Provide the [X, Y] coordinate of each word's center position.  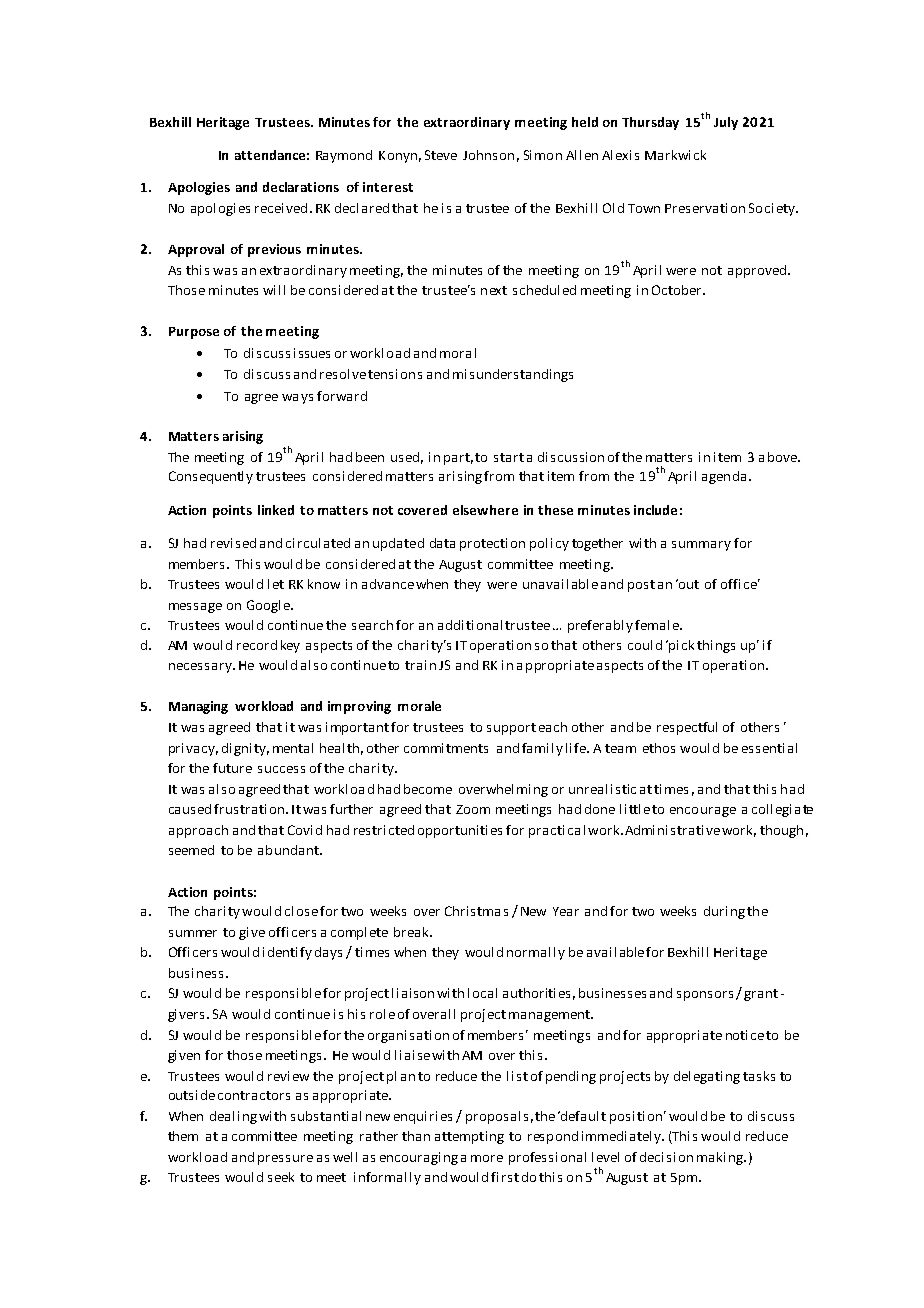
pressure [285, 1160]
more [487, 1158]
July [726, 123]
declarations [301, 187]
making [721, 1158]
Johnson [488, 155]
